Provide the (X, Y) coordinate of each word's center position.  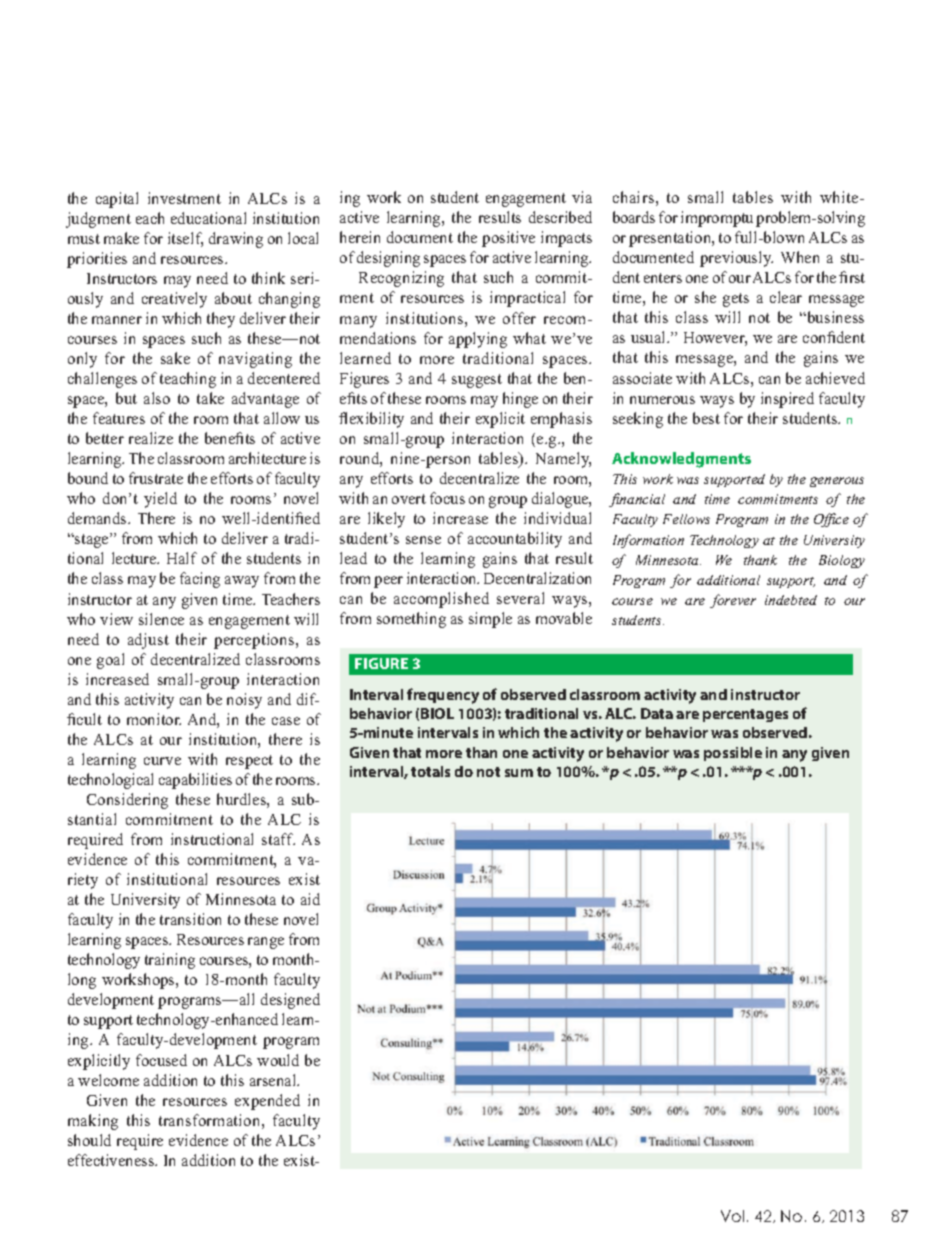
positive (508, 239)
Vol (732, 1216)
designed (290, 1001)
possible (733, 754)
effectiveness (112, 1160)
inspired (787, 400)
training (170, 961)
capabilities (195, 781)
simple (490, 620)
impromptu (717, 219)
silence (161, 619)
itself (185, 239)
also (157, 398)
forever (733, 601)
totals (430, 771)
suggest (477, 381)
